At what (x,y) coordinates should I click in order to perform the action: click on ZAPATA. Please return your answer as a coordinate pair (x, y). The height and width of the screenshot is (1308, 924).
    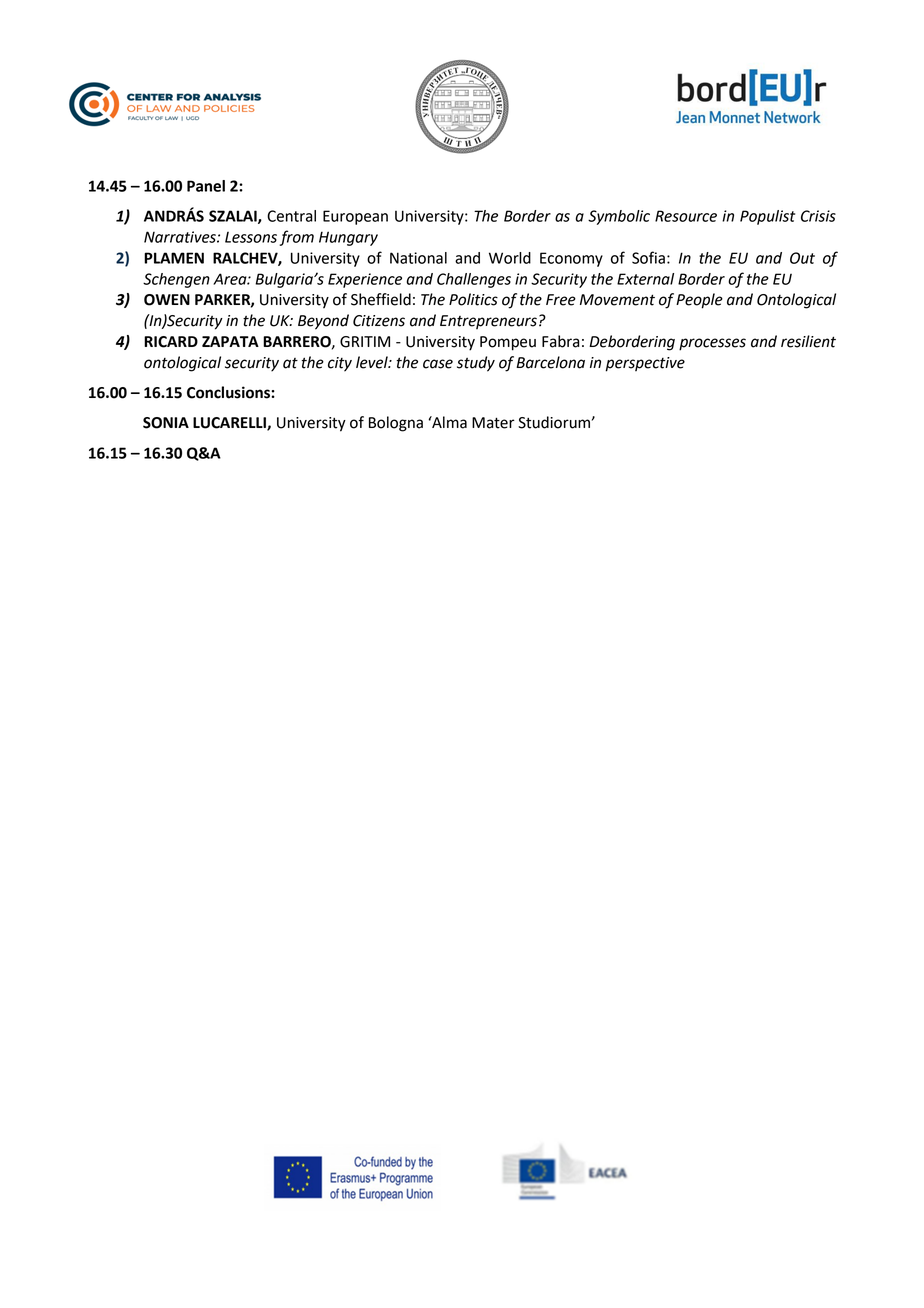
    Looking at the image, I should click on (230, 341).
